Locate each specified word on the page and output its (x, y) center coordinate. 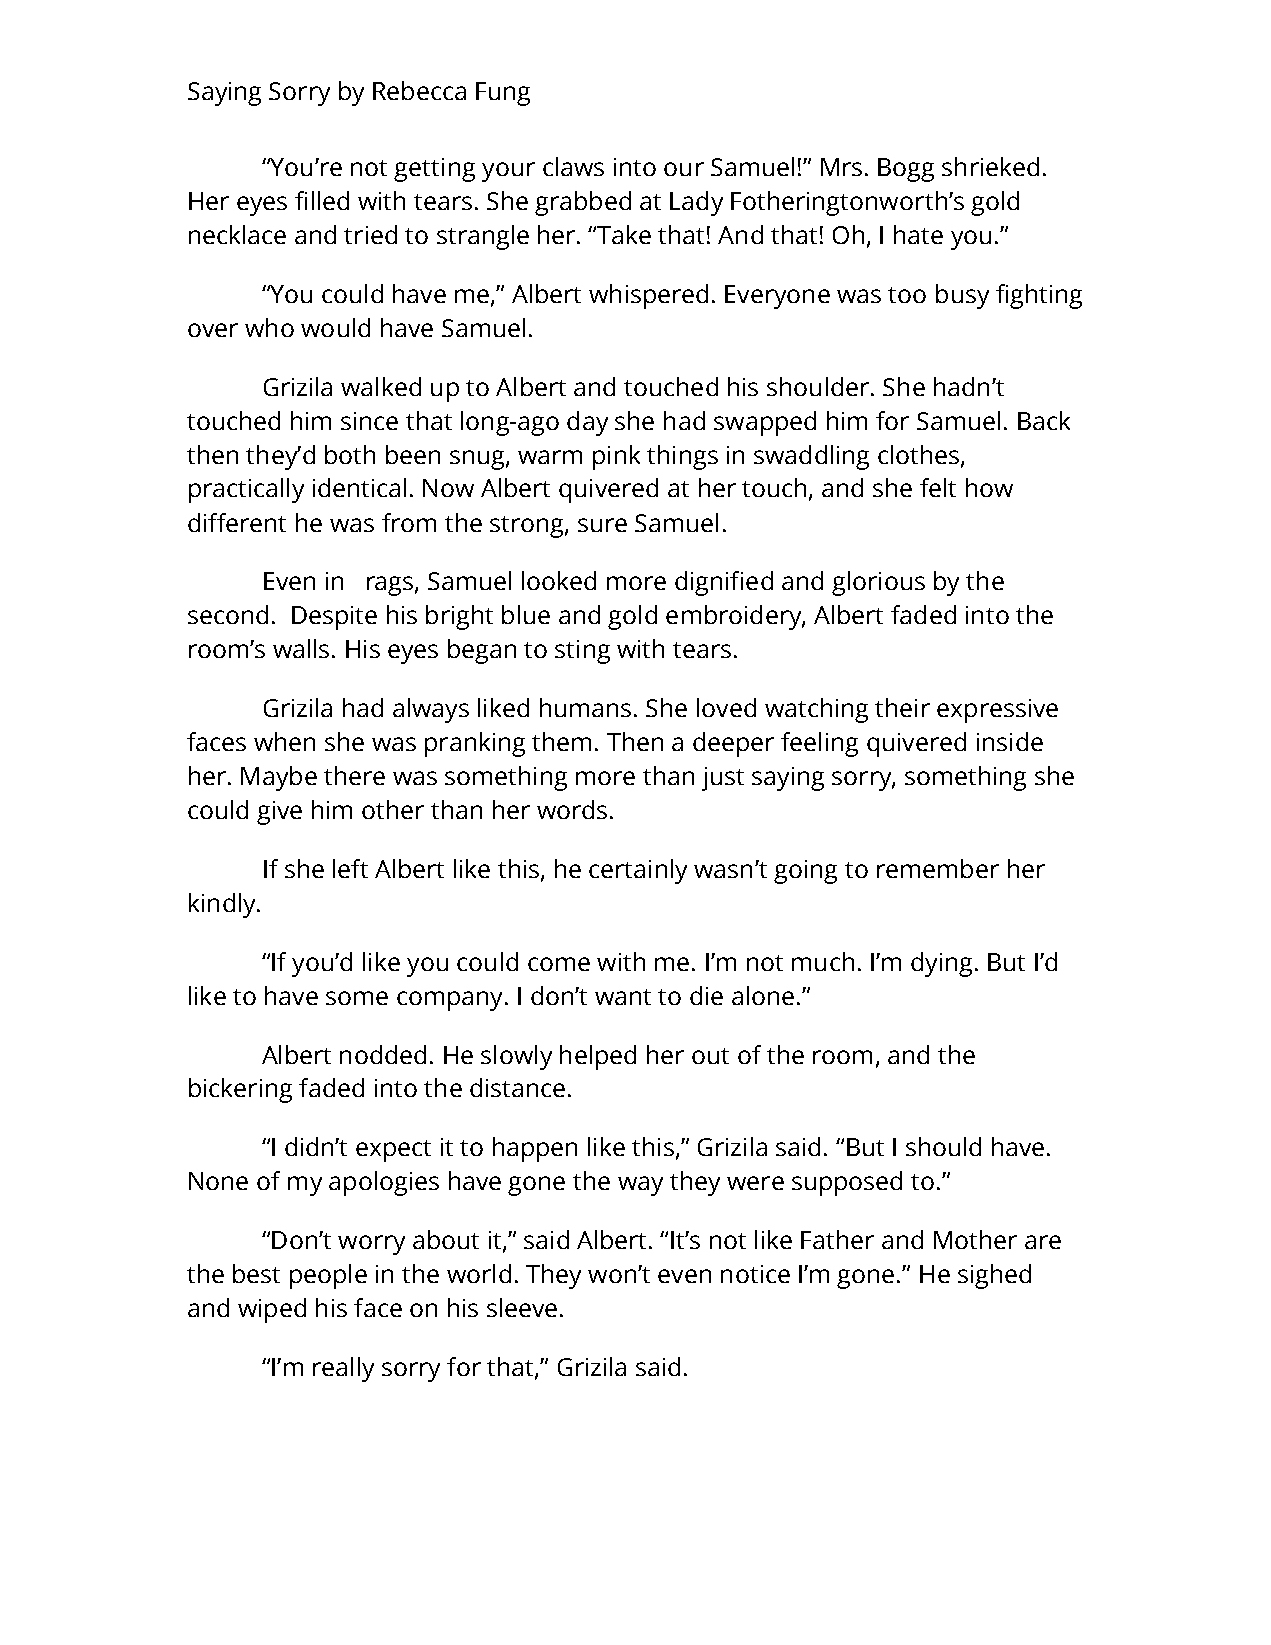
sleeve (522, 1307)
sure (602, 525)
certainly (638, 871)
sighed (994, 1276)
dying (941, 964)
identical (359, 487)
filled (322, 200)
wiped (272, 1310)
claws (573, 166)
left (350, 868)
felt (938, 487)
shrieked (990, 166)
